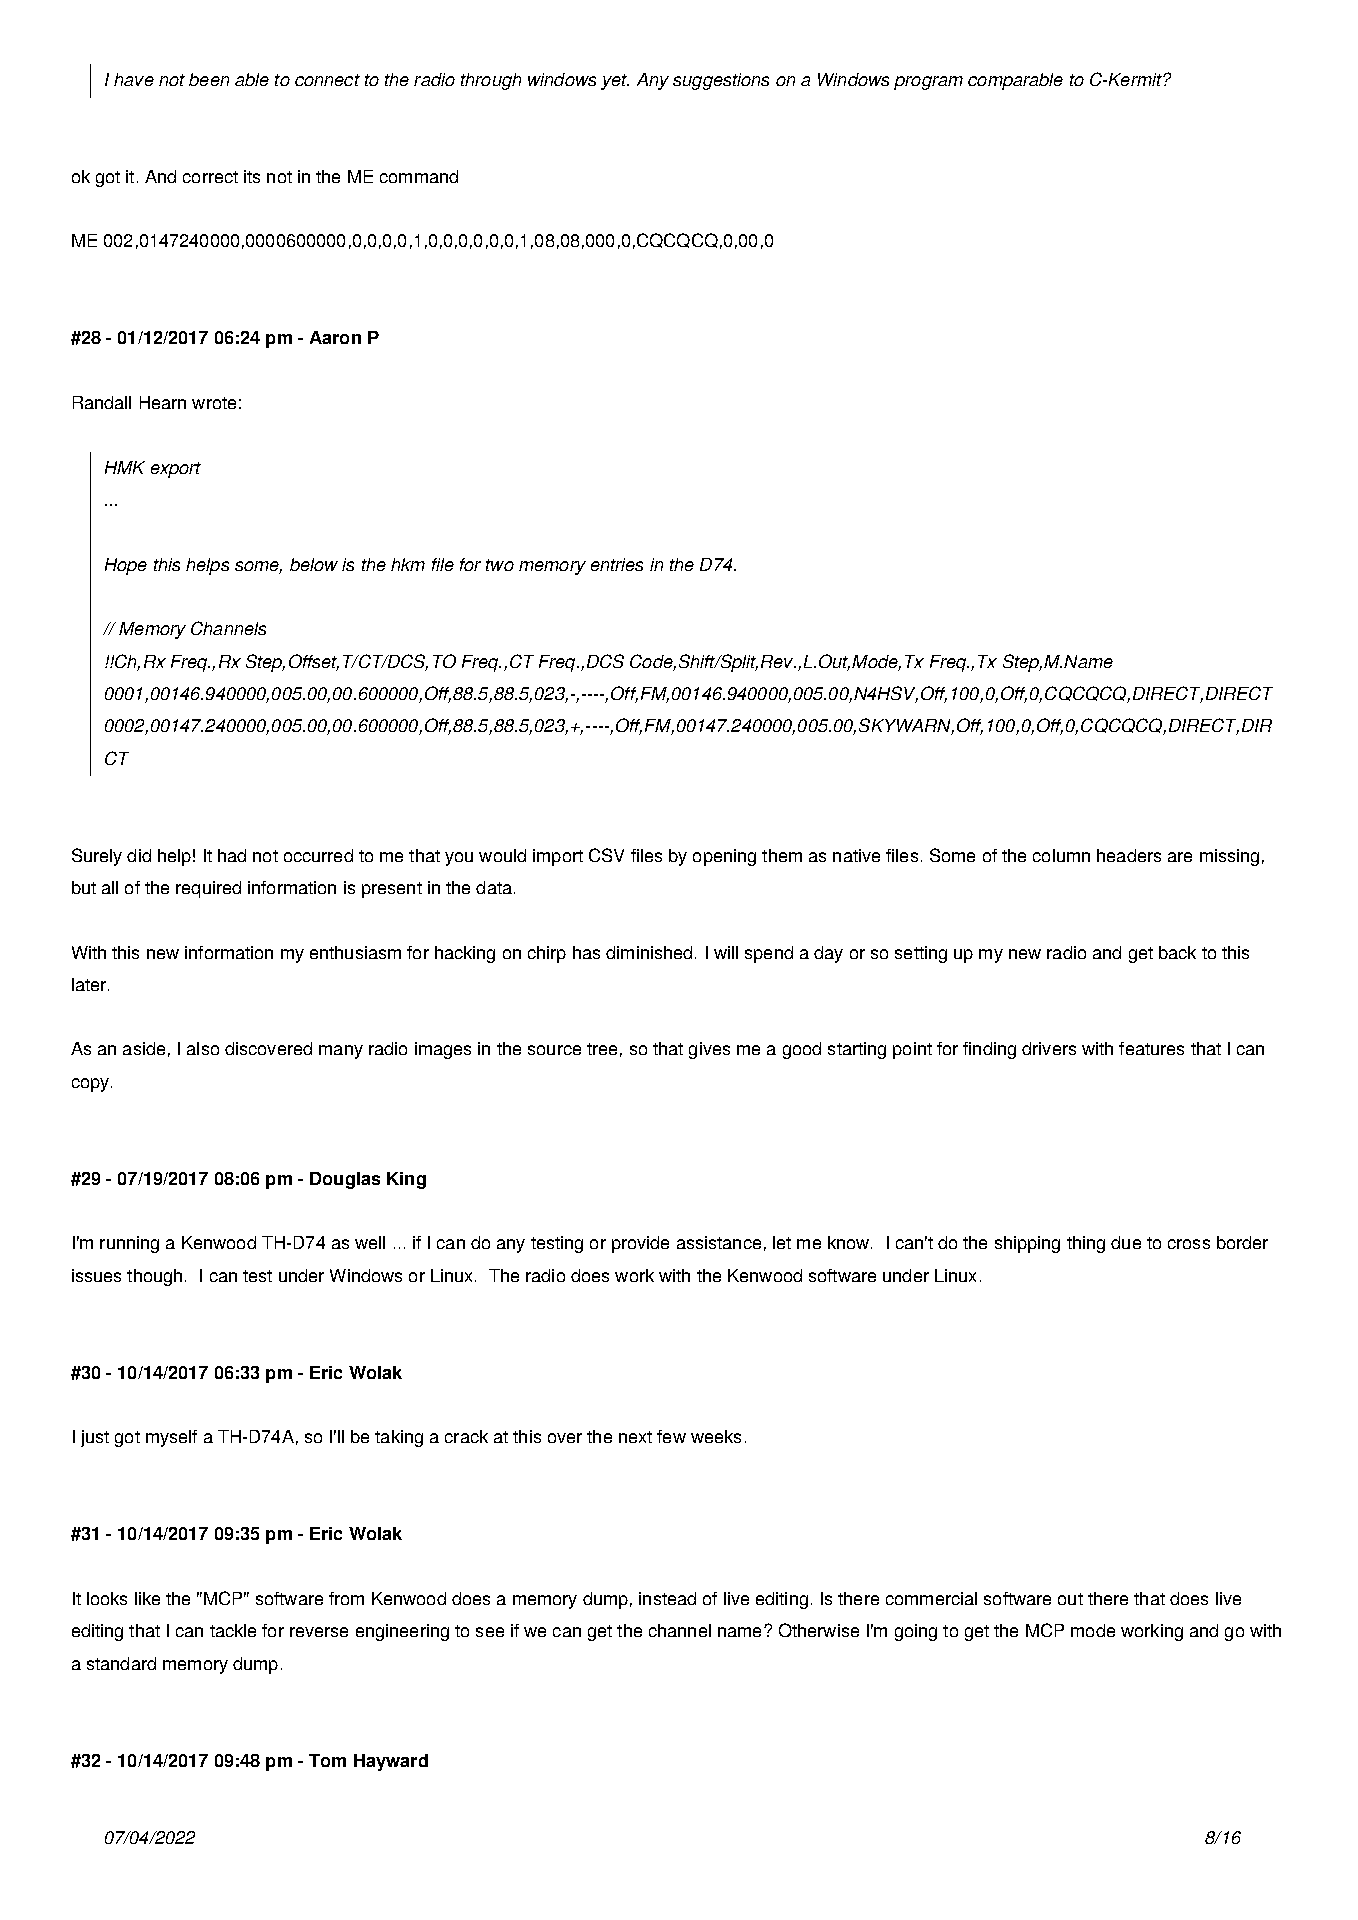  I want to click on tackle, so click(233, 1630).
